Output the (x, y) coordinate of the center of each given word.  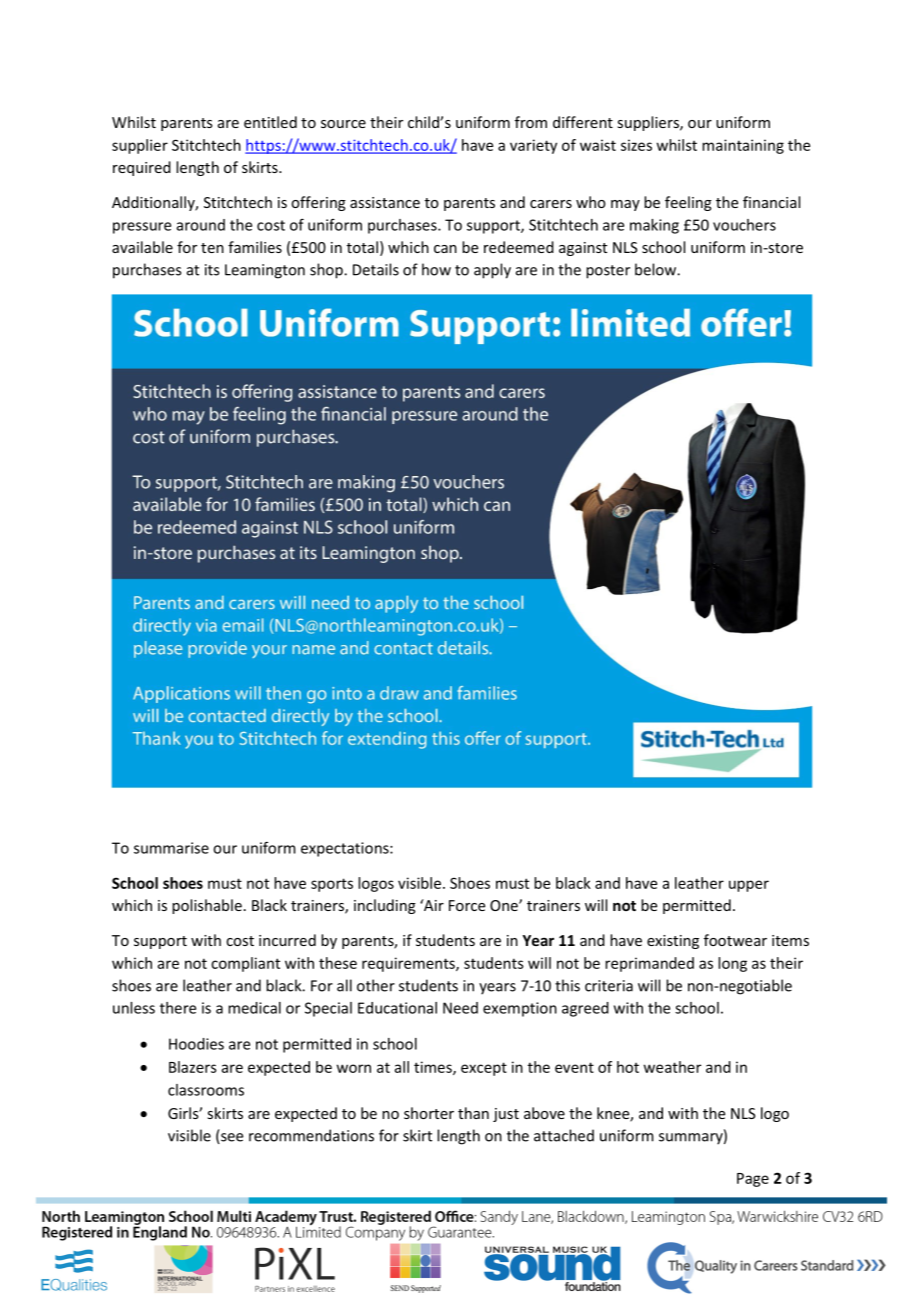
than (473, 1113)
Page (753, 1180)
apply (492, 271)
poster (608, 272)
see (231, 1138)
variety (533, 146)
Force (467, 905)
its (212, 270)
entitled (270, 122)
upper (749, 886)
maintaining (743, 146)
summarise (171, 848)
